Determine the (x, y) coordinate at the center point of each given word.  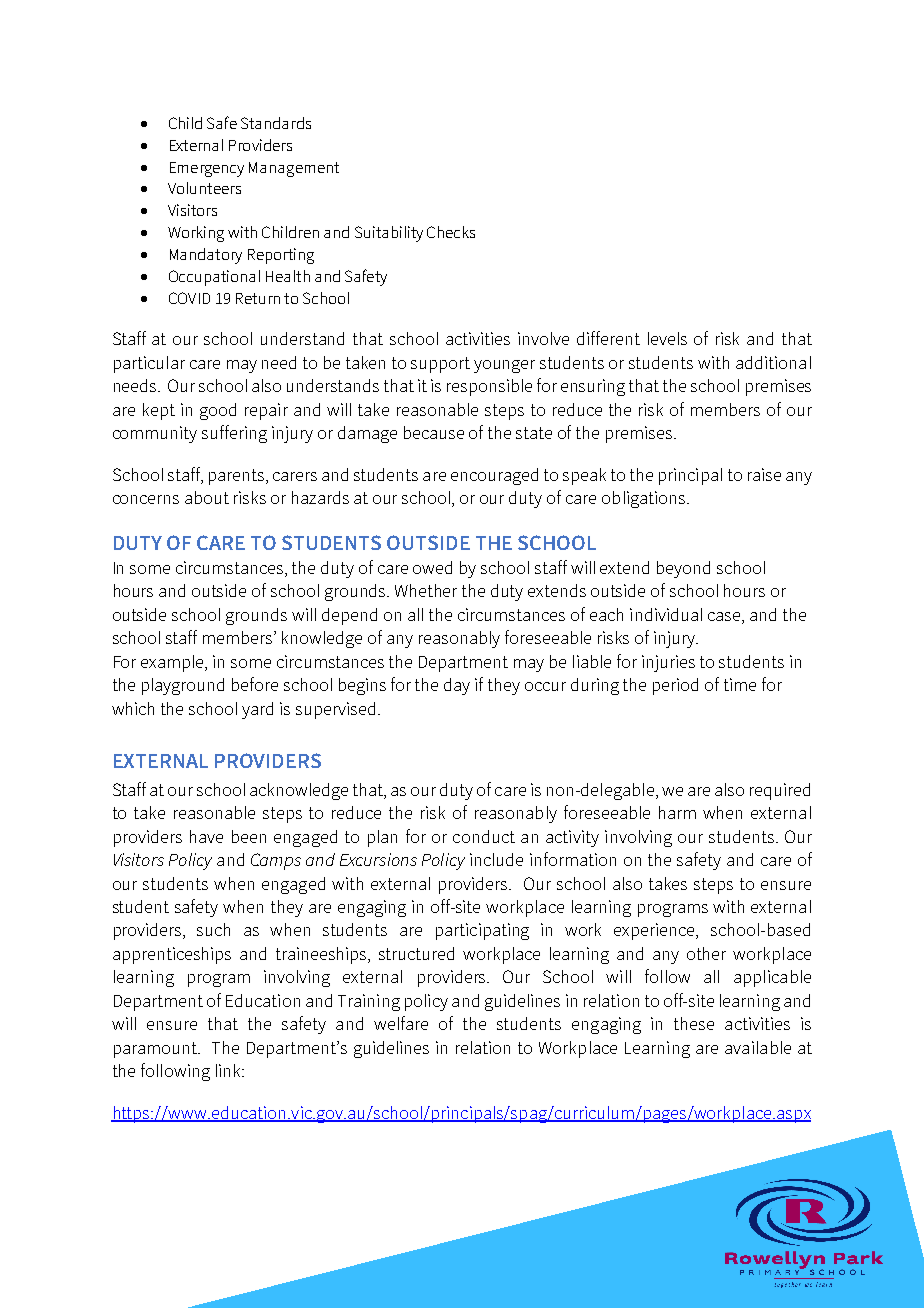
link (229, 1070)
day (457, 686)
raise (764, 474)
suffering (234, 434)
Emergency (207, 169)
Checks (451, 232)
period (675, 686)
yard (257, 710)
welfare (401, 1023)
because (434, 432)
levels (667, 338)
